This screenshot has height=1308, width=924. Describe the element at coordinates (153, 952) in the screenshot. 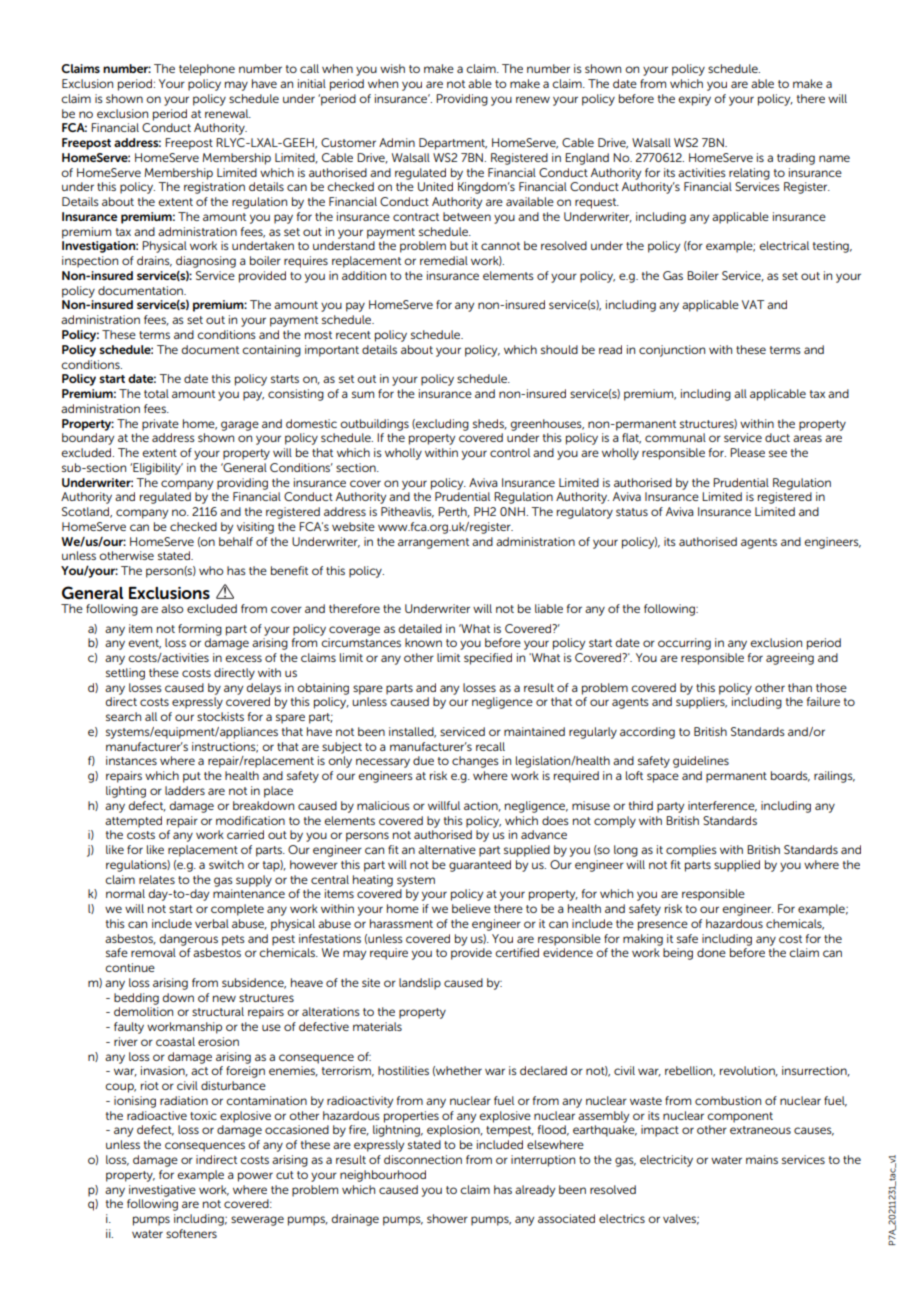

I see `removal` at that location.
